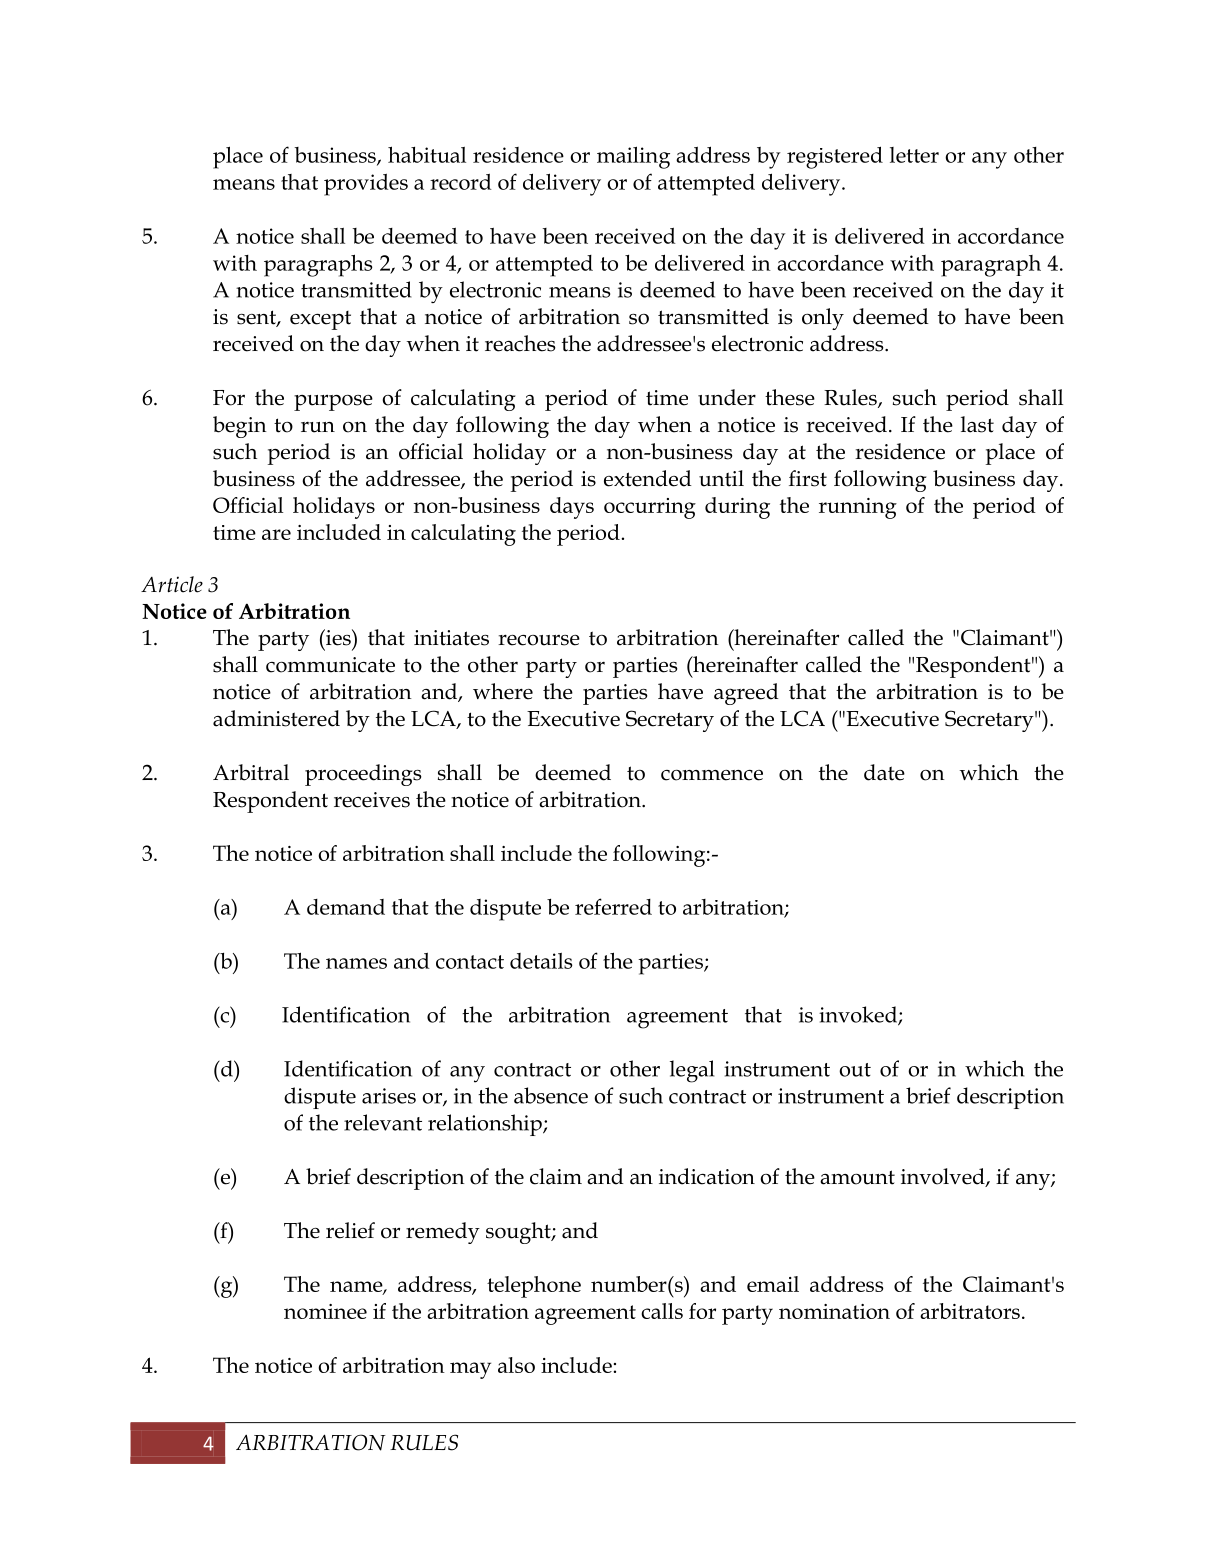  What do you see at coordinates (276, 534) in the image?
I see `are` at bounding box center [276, 534].
